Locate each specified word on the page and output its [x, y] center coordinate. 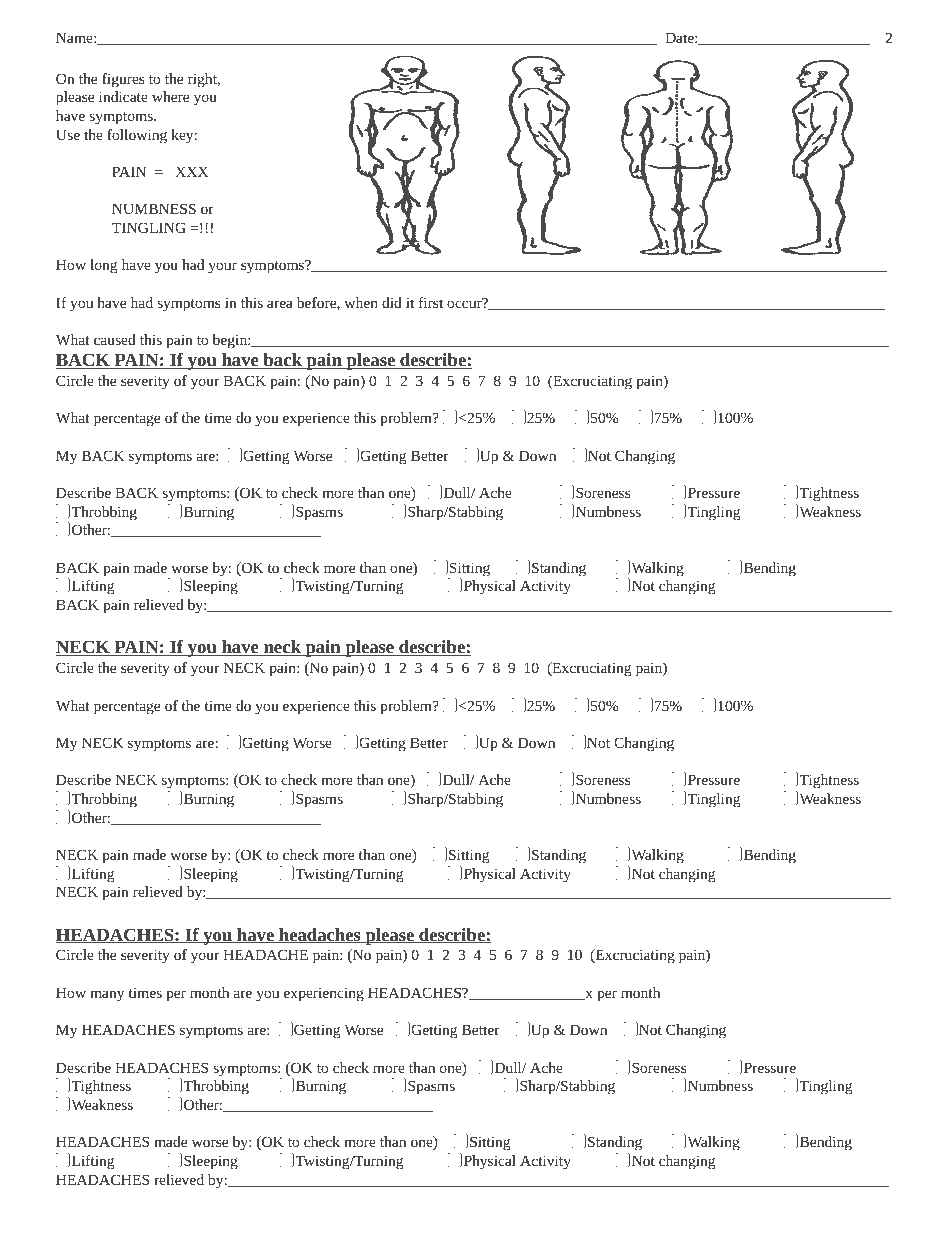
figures [123, 80]
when [361, 302]
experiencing [324, 995]
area [280, 304]
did [392, 302]
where [170, 96]
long [103, 266]
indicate [123, 96]
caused [115, 339]
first [431, 302]
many [107, 996]
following [137, 136]
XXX [192, 171]
